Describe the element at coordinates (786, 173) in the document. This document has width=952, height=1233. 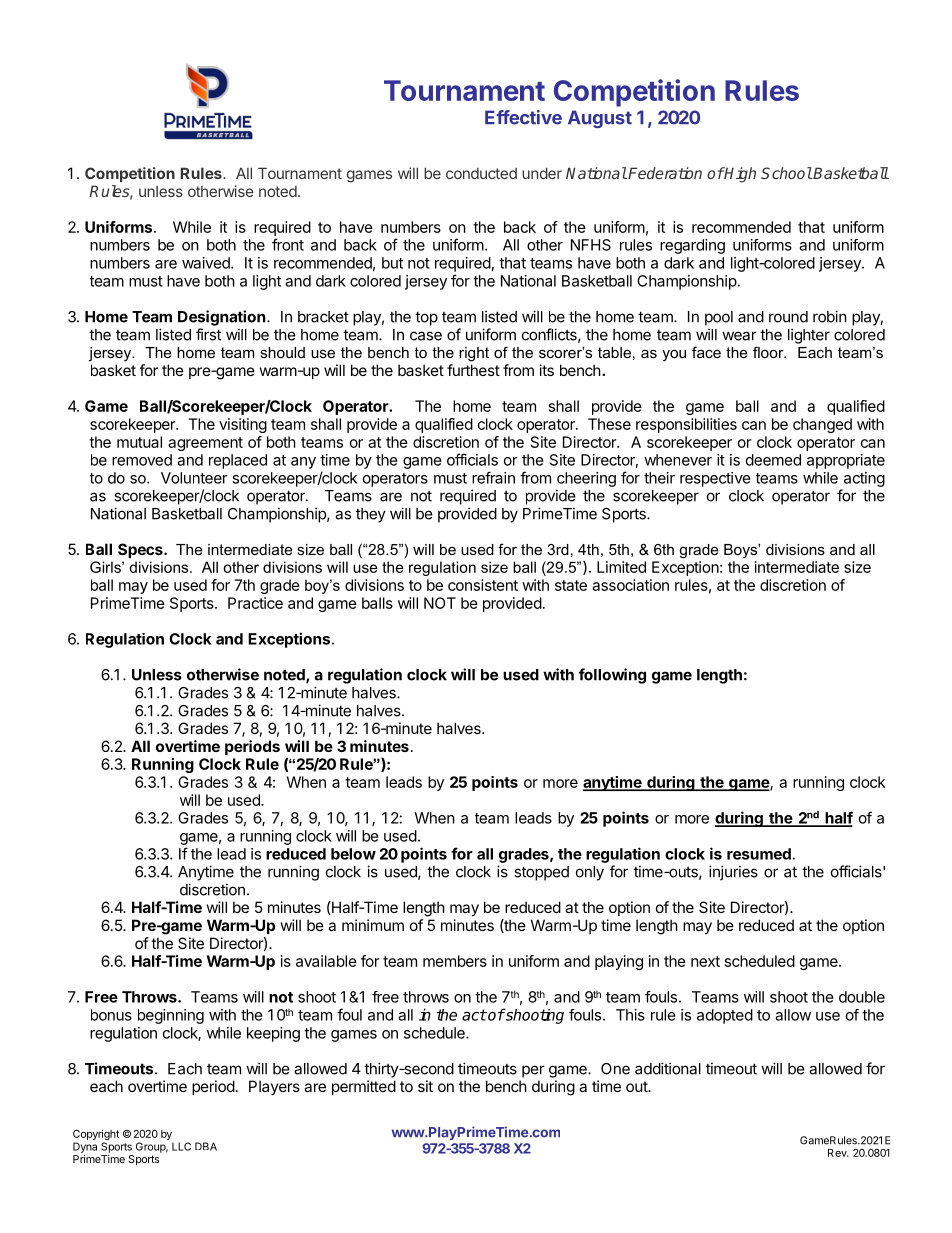
I see `School` at that location.
